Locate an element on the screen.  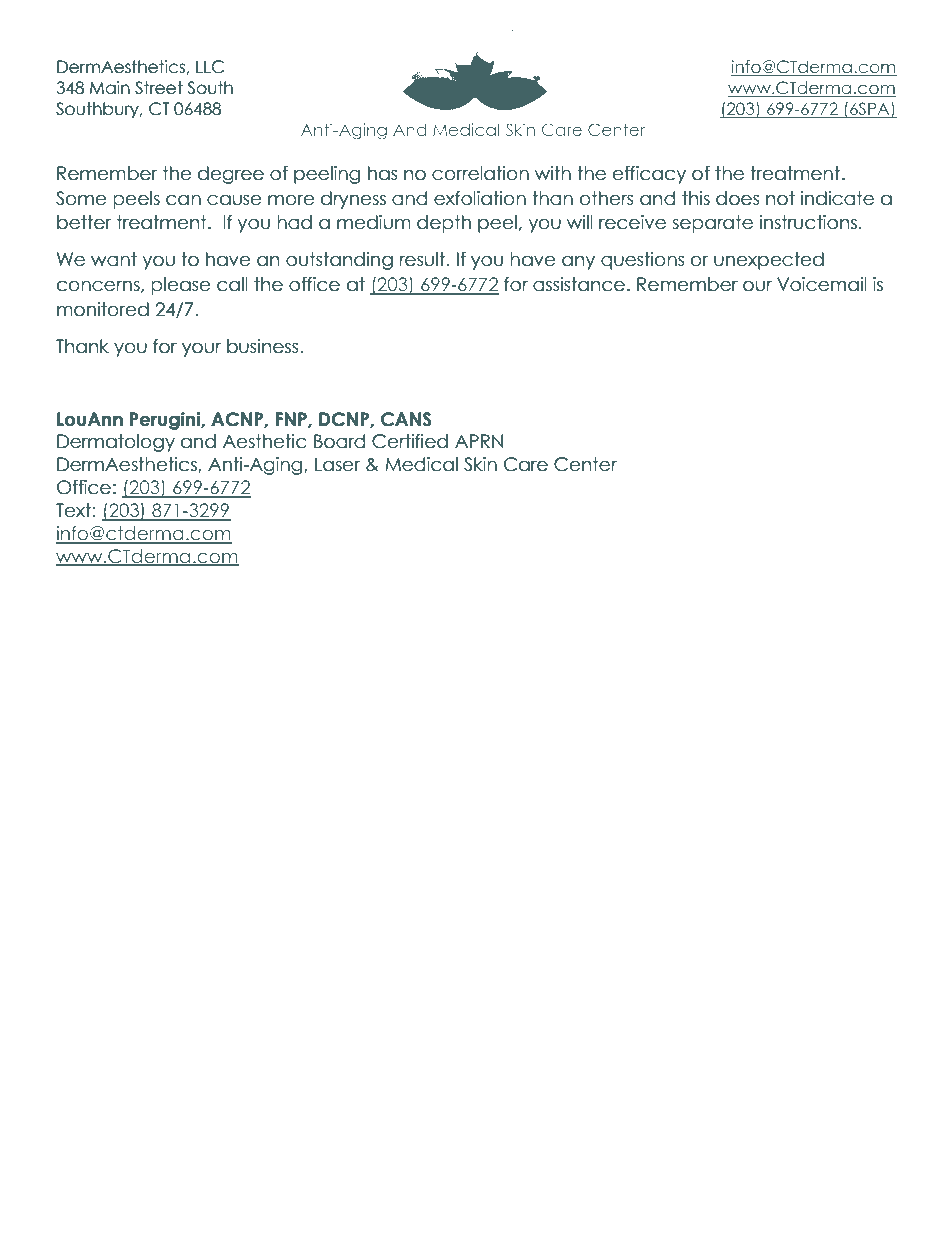
Voicemail is located at coordinates (822, 284).
